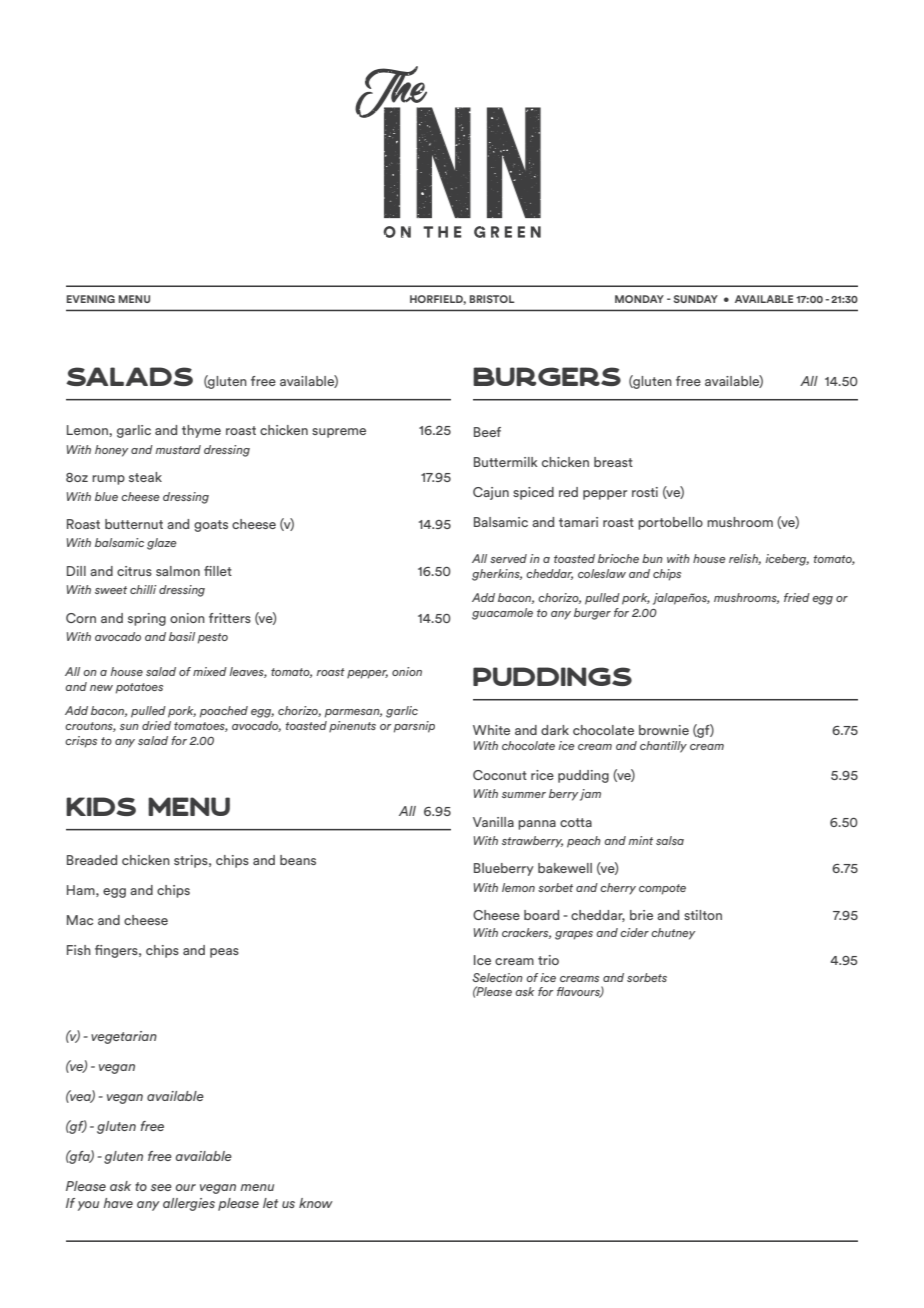 This screenshot has width=924, height=1308. What do you see at coordinates (491, 730) in the screenshot?
I see `White` at bounding box center [491, 730].
